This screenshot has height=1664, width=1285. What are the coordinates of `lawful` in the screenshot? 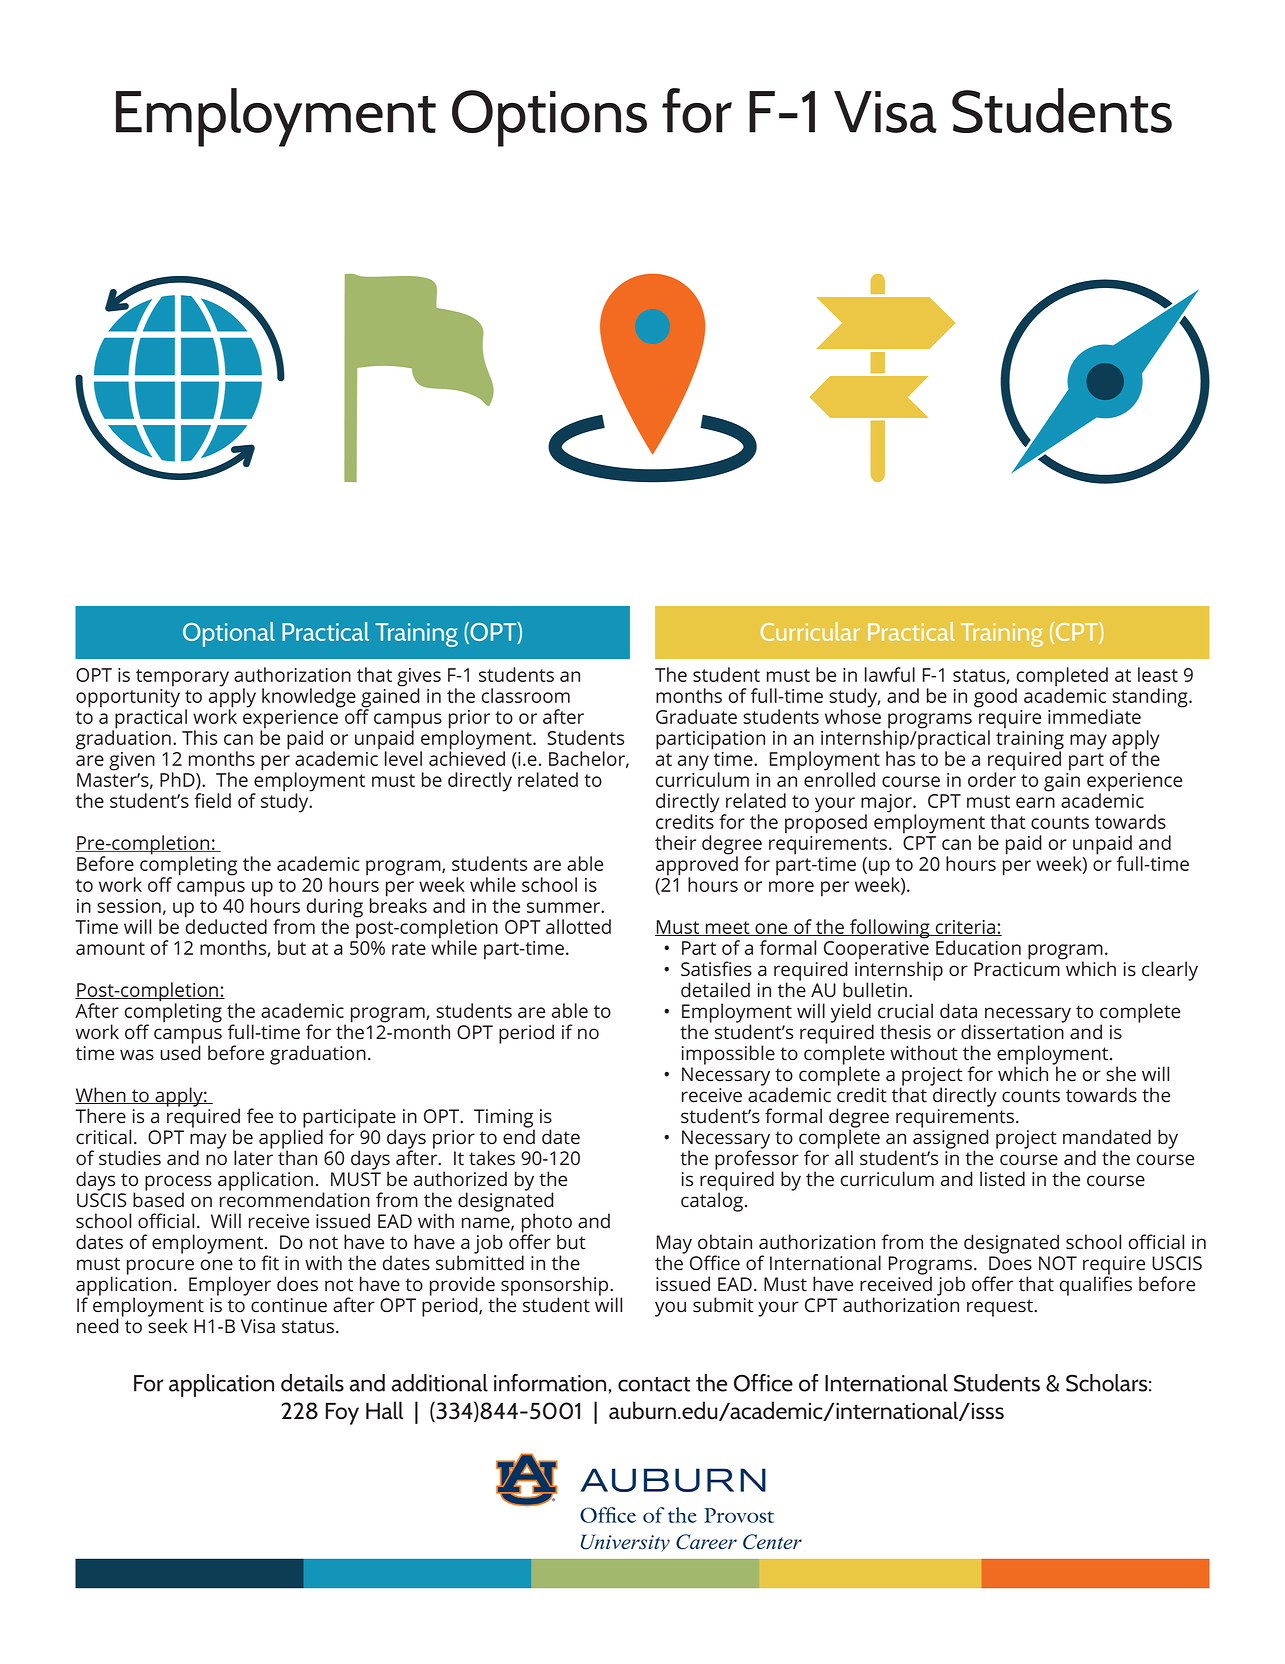 It's located at (890, 674).
